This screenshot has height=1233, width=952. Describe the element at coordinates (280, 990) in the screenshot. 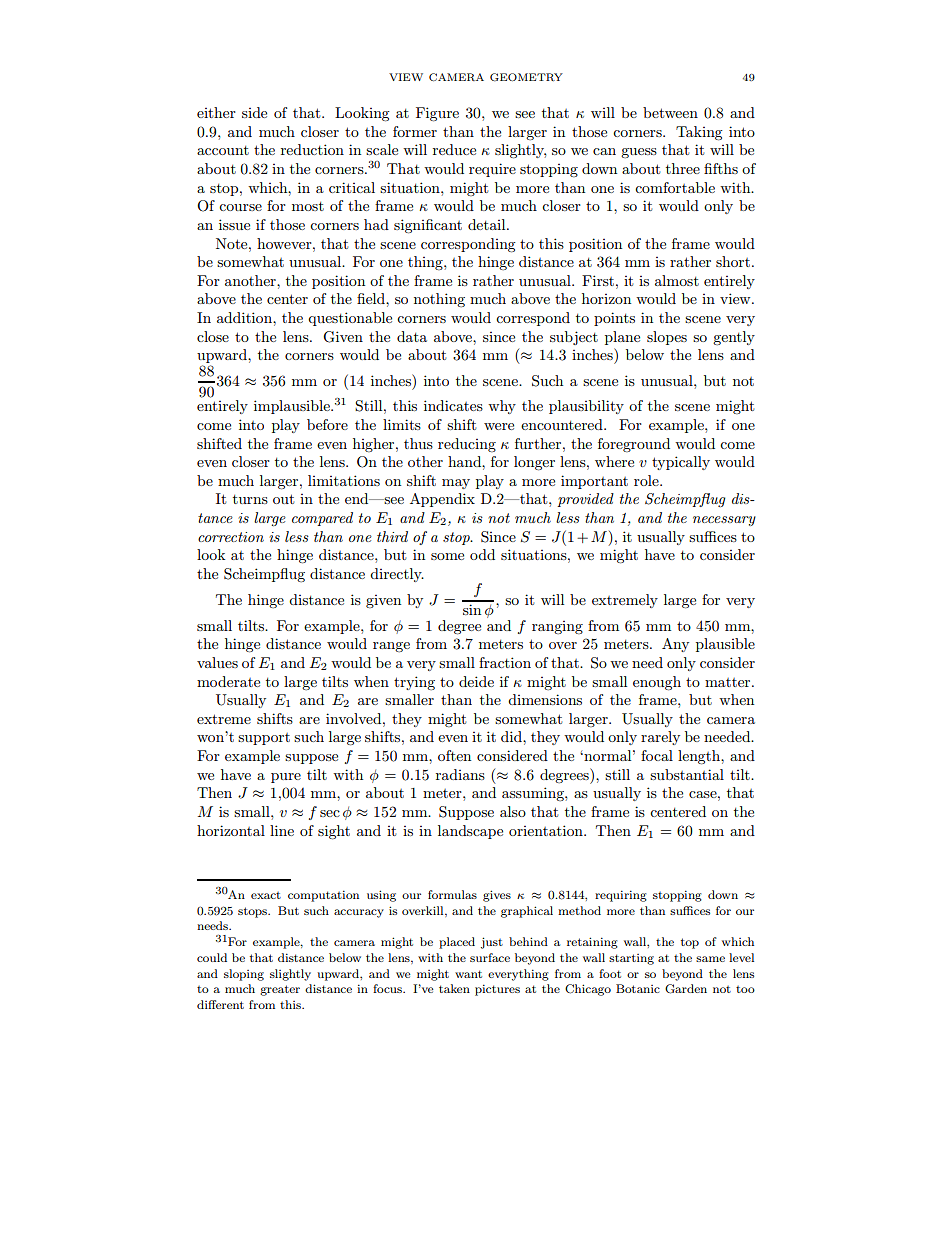

I see `greater` at that location.
